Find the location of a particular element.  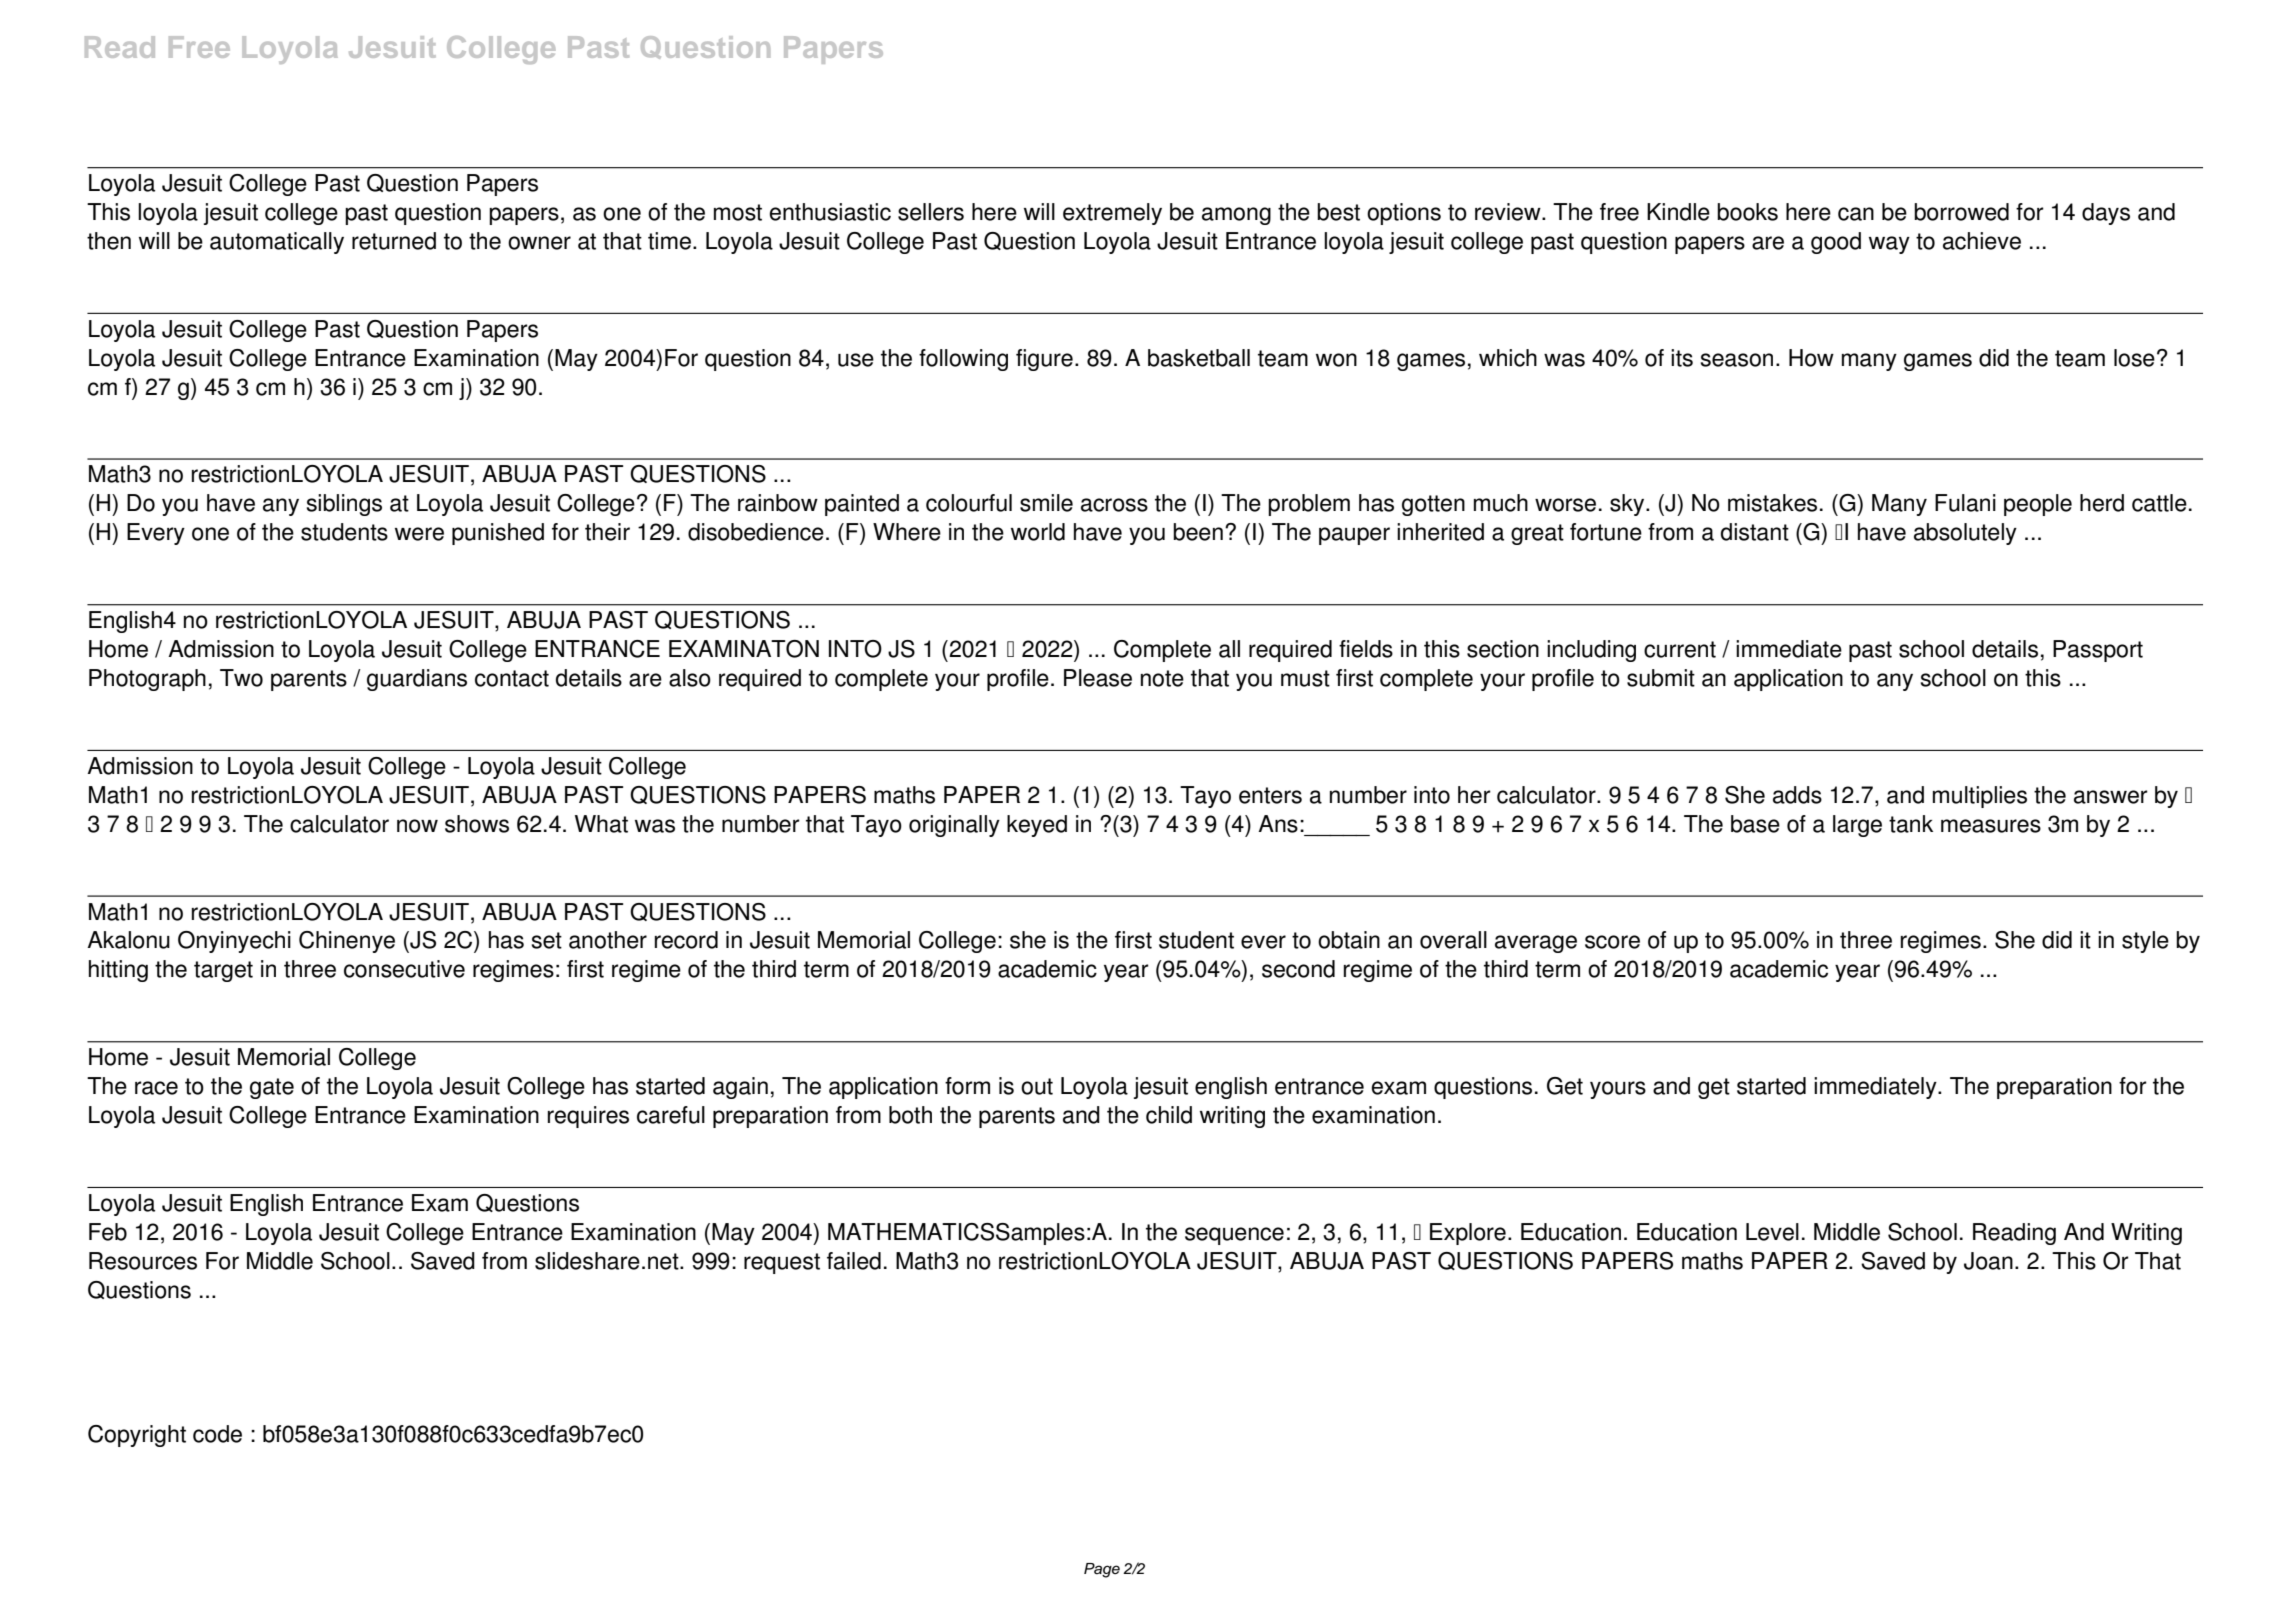

returned is located at coordinates (394, 241).
